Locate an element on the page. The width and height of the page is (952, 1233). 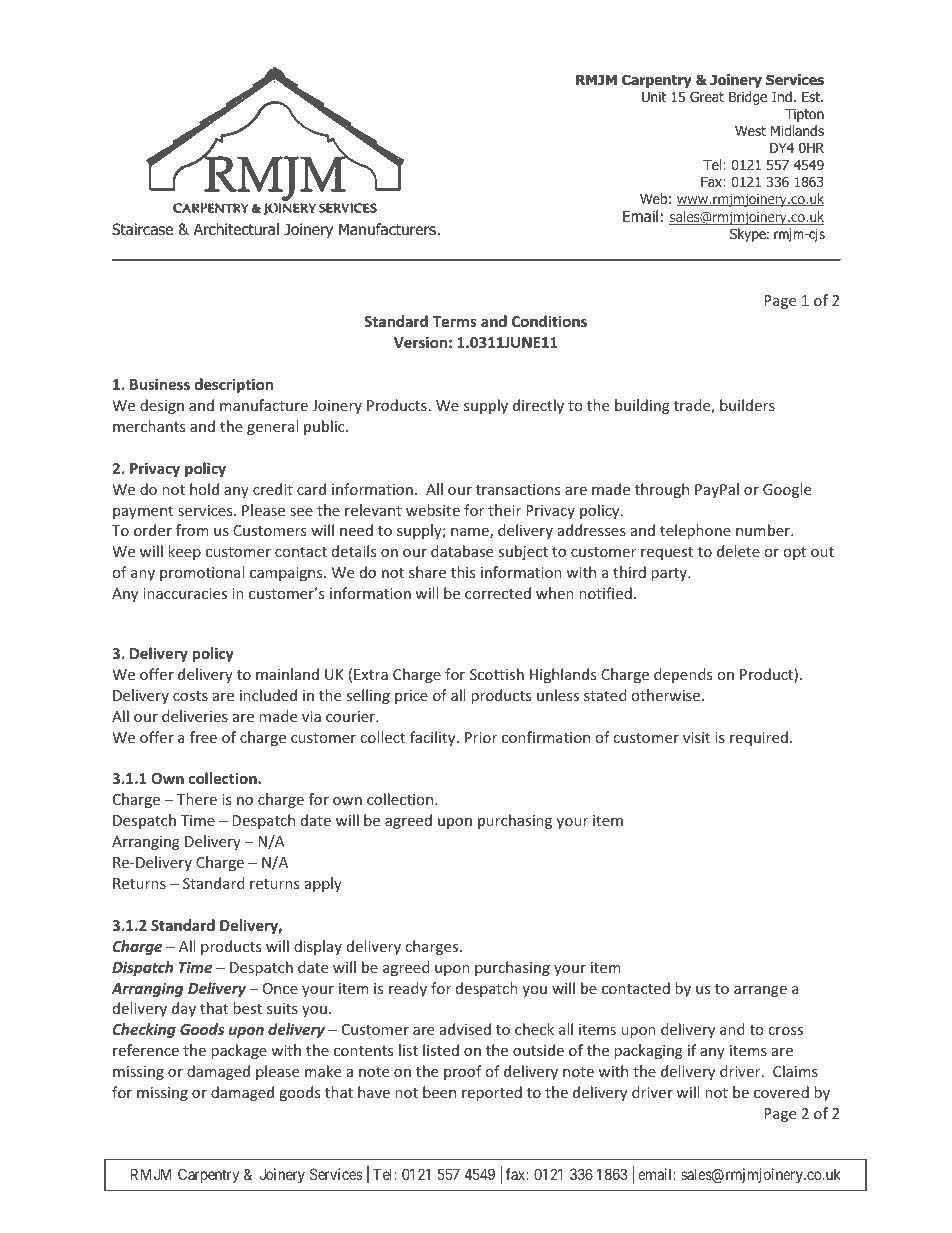
their is located at coordinates (504, 510).
